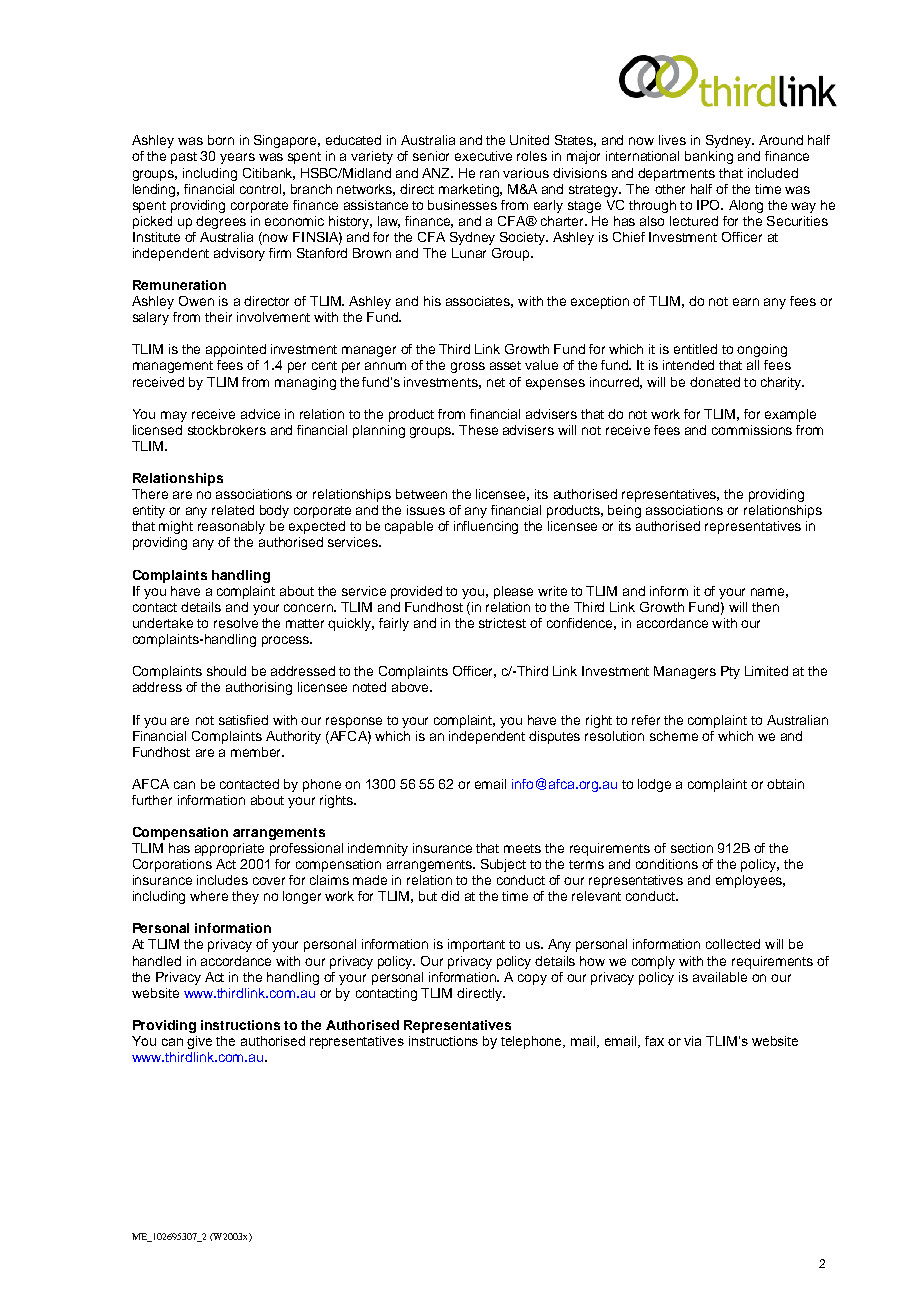 This image has width=924, height=1308. Describe the element at coordinates (236, 623) in the image. I see `resolve` at that location.
